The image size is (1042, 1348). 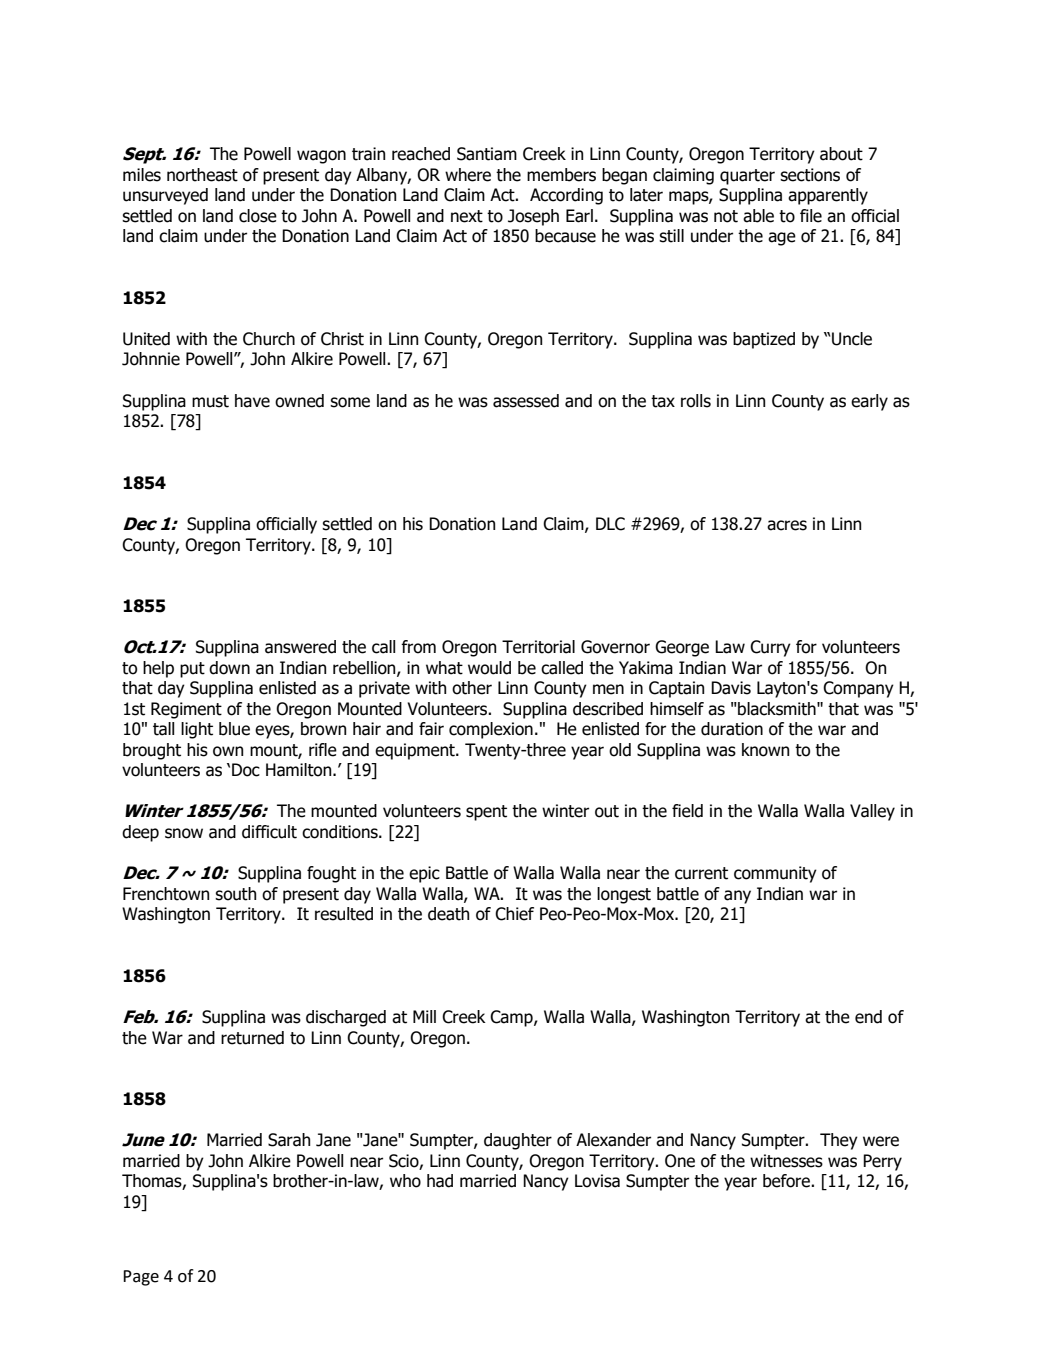 I want to click on sections, so click(x=810, y=175).
